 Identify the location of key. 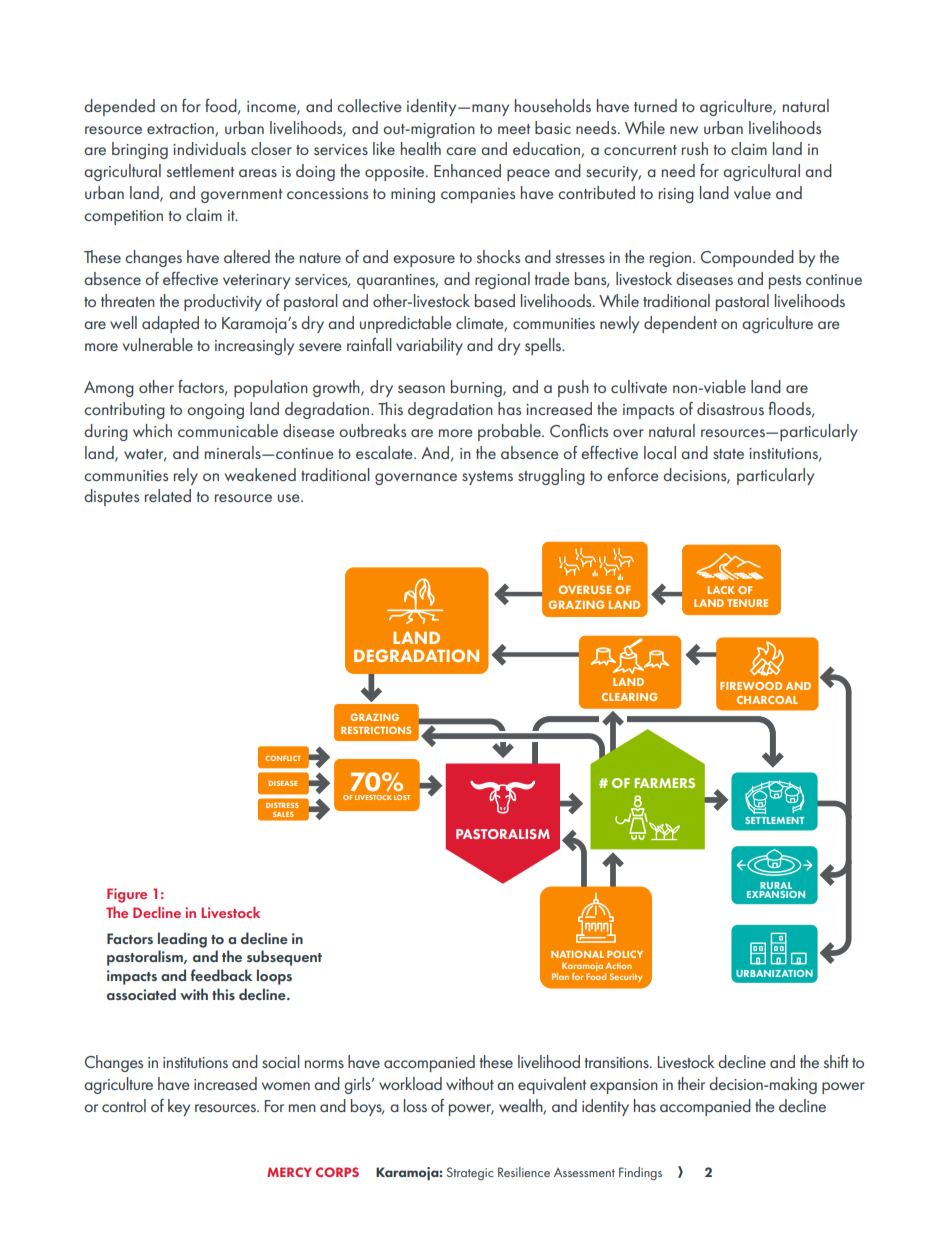
(179, 1107).
